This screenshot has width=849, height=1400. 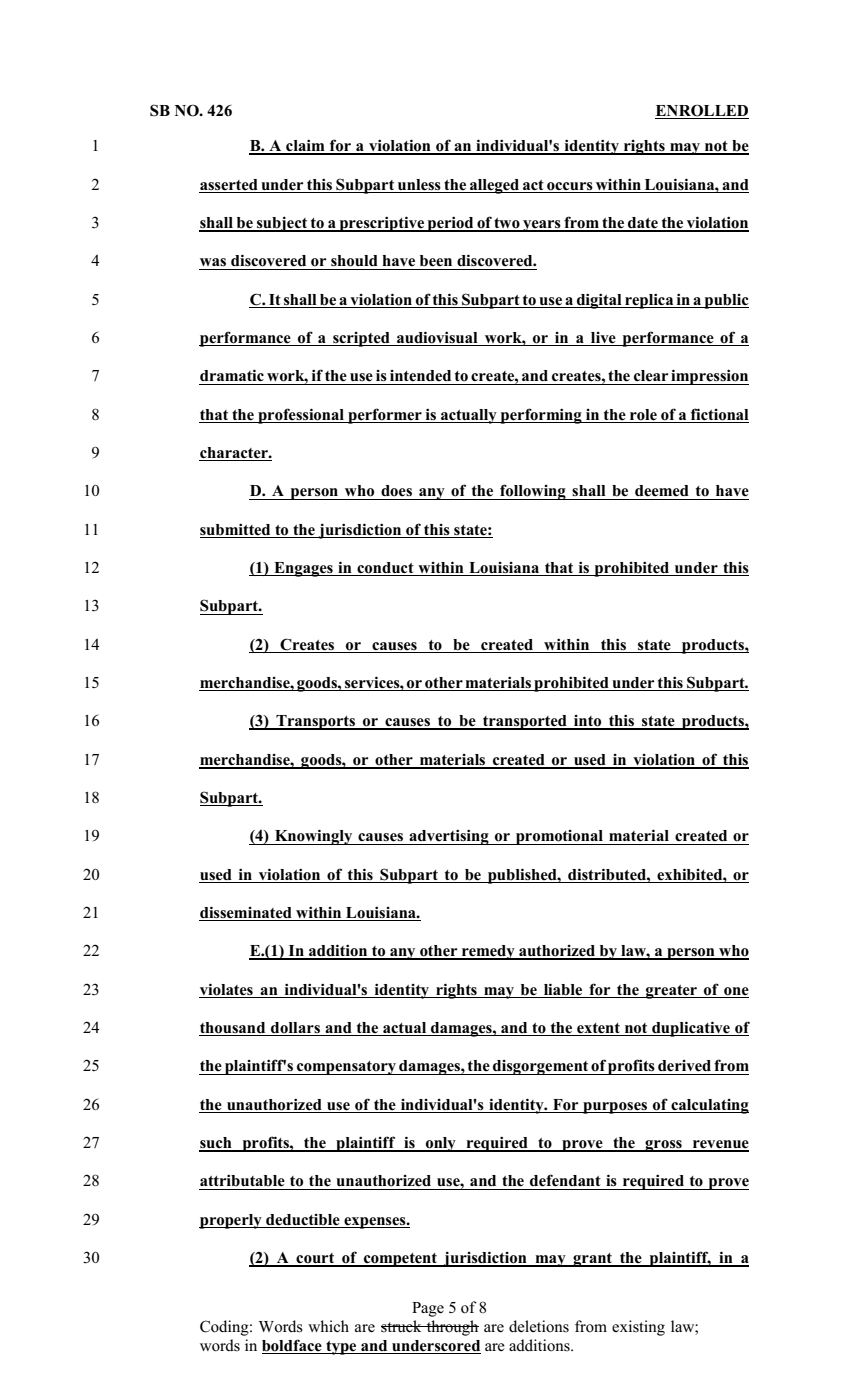 I want to click on ENROLLED, so click(x=702, y=111).
